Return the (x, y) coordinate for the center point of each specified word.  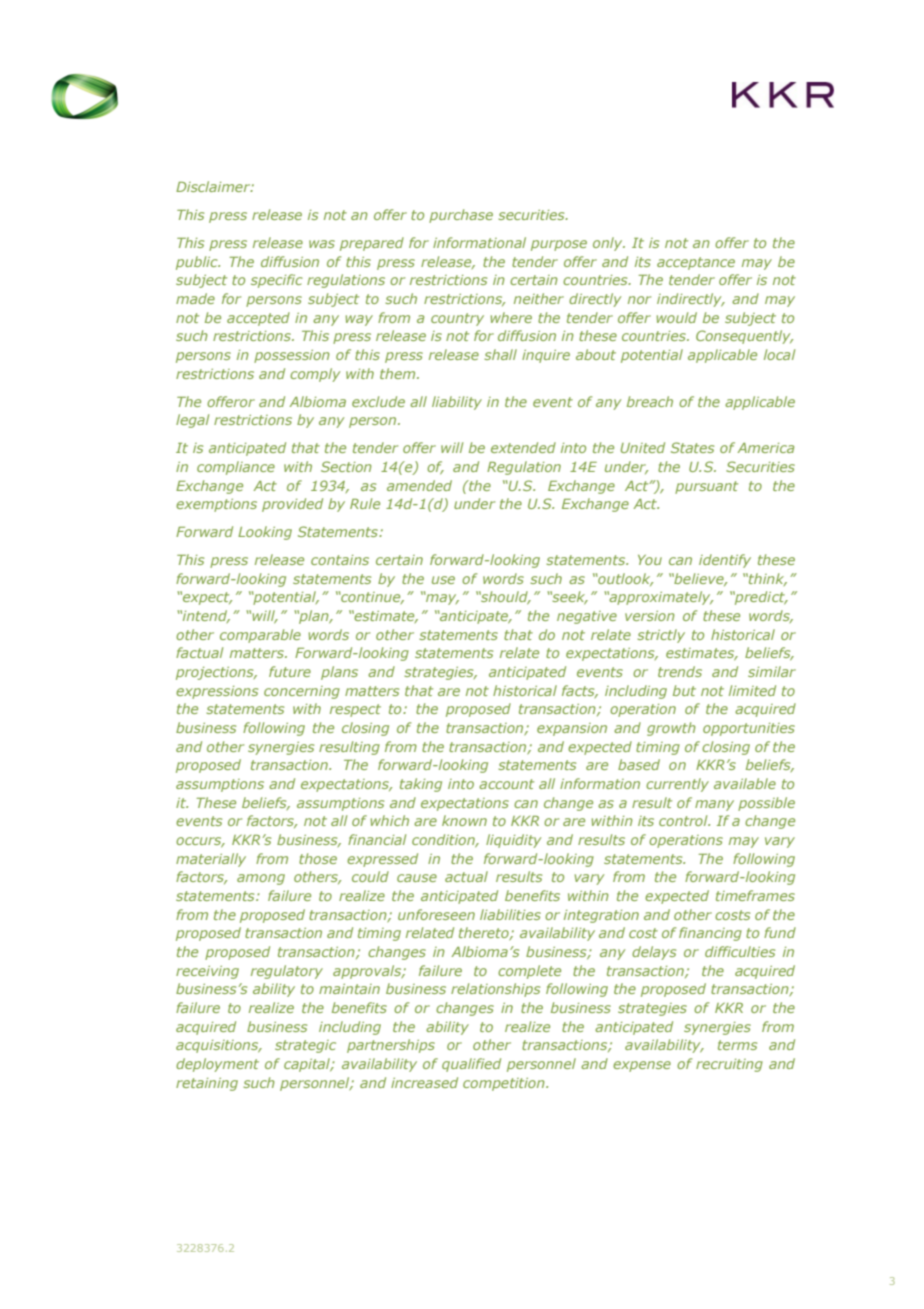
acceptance (696, 263)
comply (315, 375)
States (692, 447)
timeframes (755, 895)
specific (277, 281)
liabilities (510, 914)
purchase (461, 216)
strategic (305, 1046)
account (506, 784)
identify (725, 561)
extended (523, 447)
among (261, 879)
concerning (302, 692)
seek (569, 598)
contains (340, 560)
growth (671, 729)
